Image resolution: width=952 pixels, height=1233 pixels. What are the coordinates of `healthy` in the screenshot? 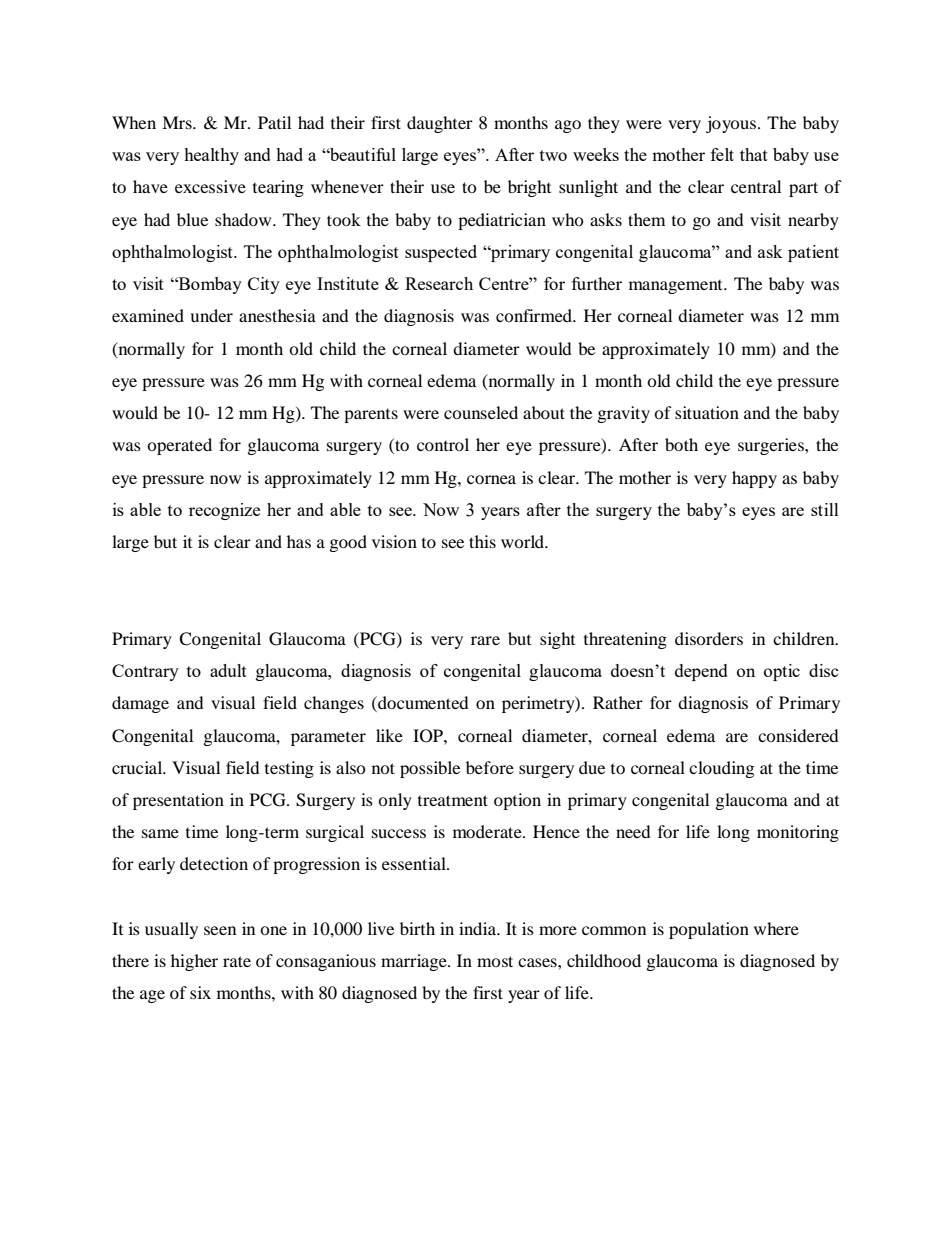 It's located at (211, 156).
